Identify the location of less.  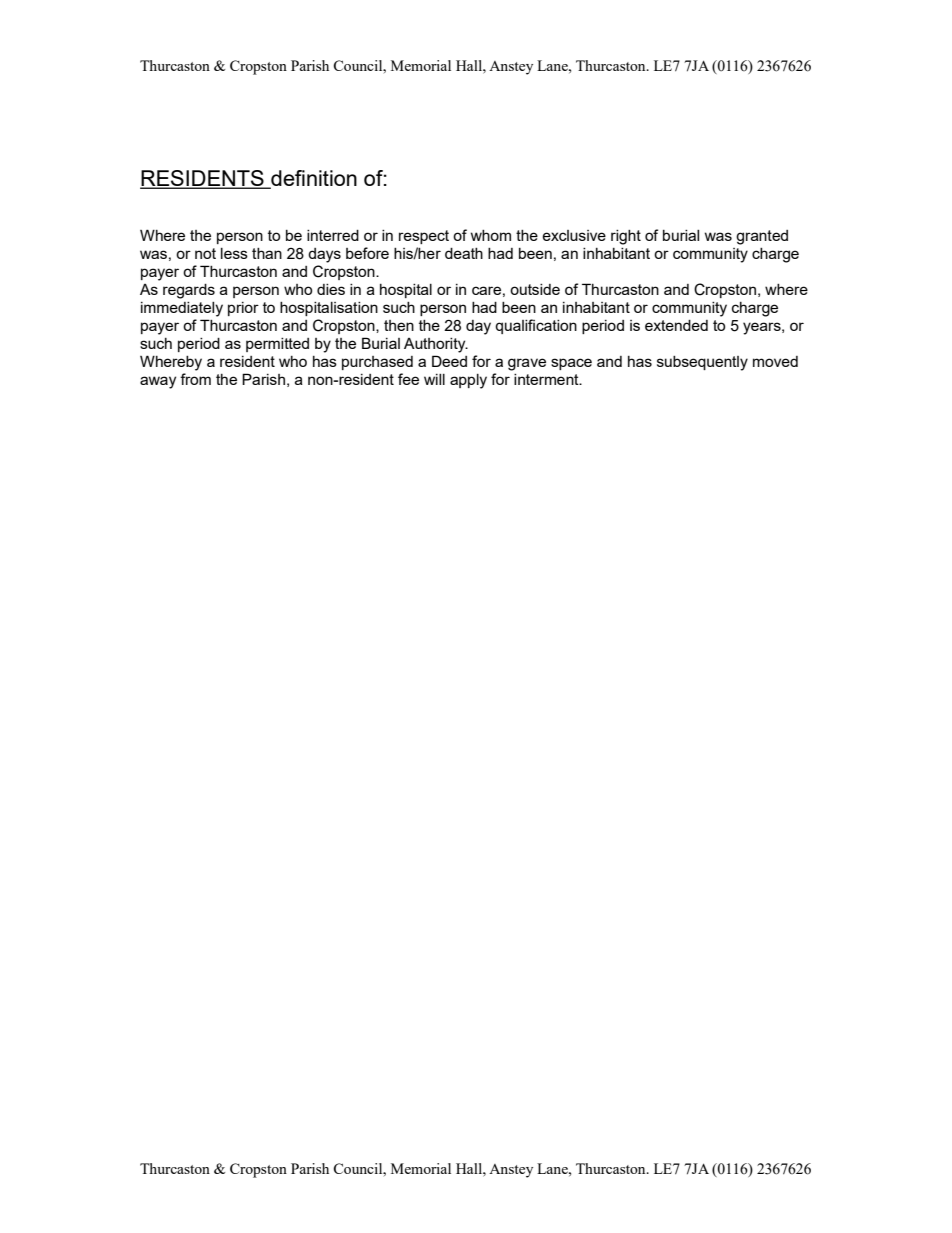
(234, 253).
